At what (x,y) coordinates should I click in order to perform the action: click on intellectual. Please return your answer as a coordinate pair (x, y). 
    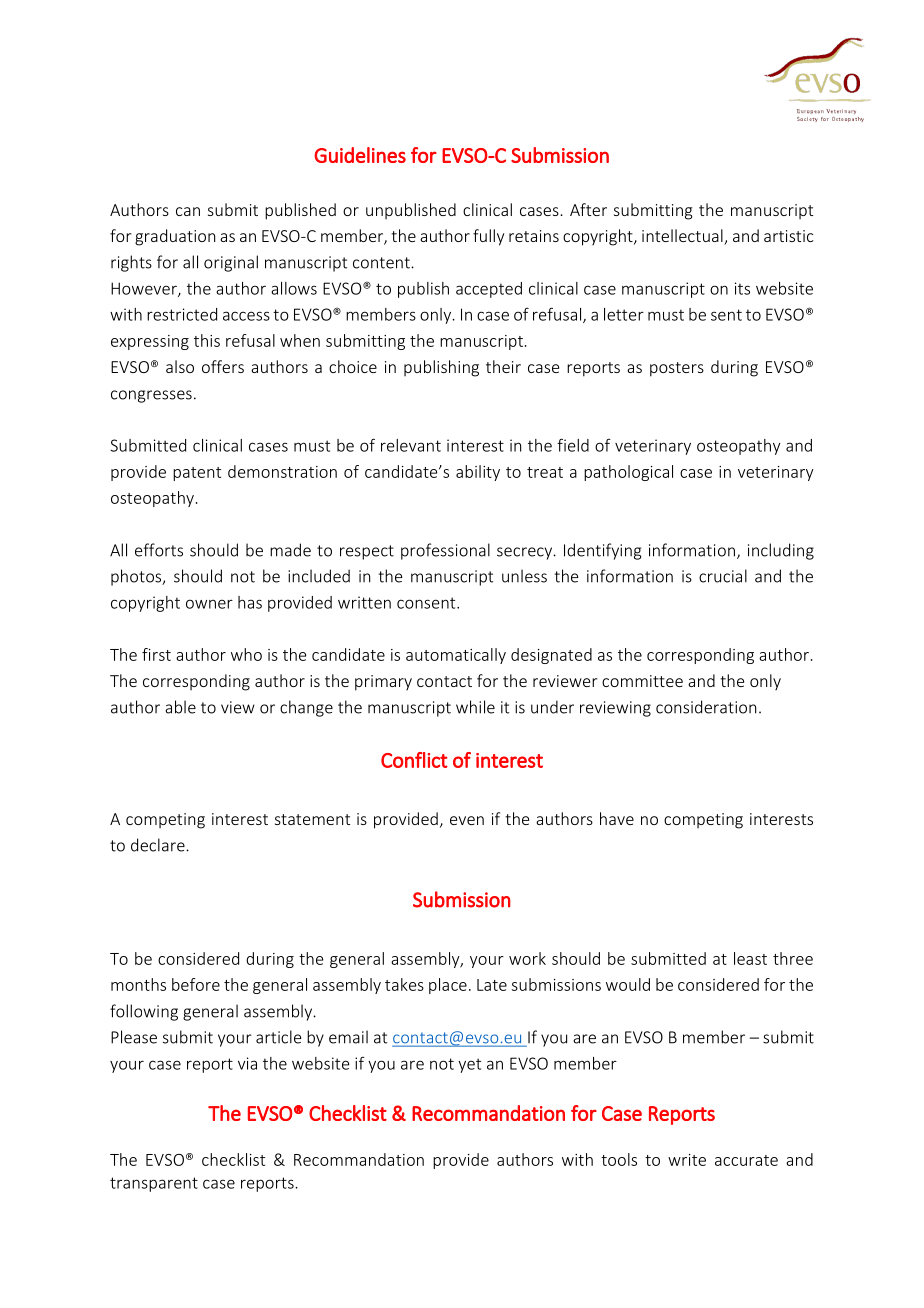
    Looking at the image, I should click on (683, 237).
